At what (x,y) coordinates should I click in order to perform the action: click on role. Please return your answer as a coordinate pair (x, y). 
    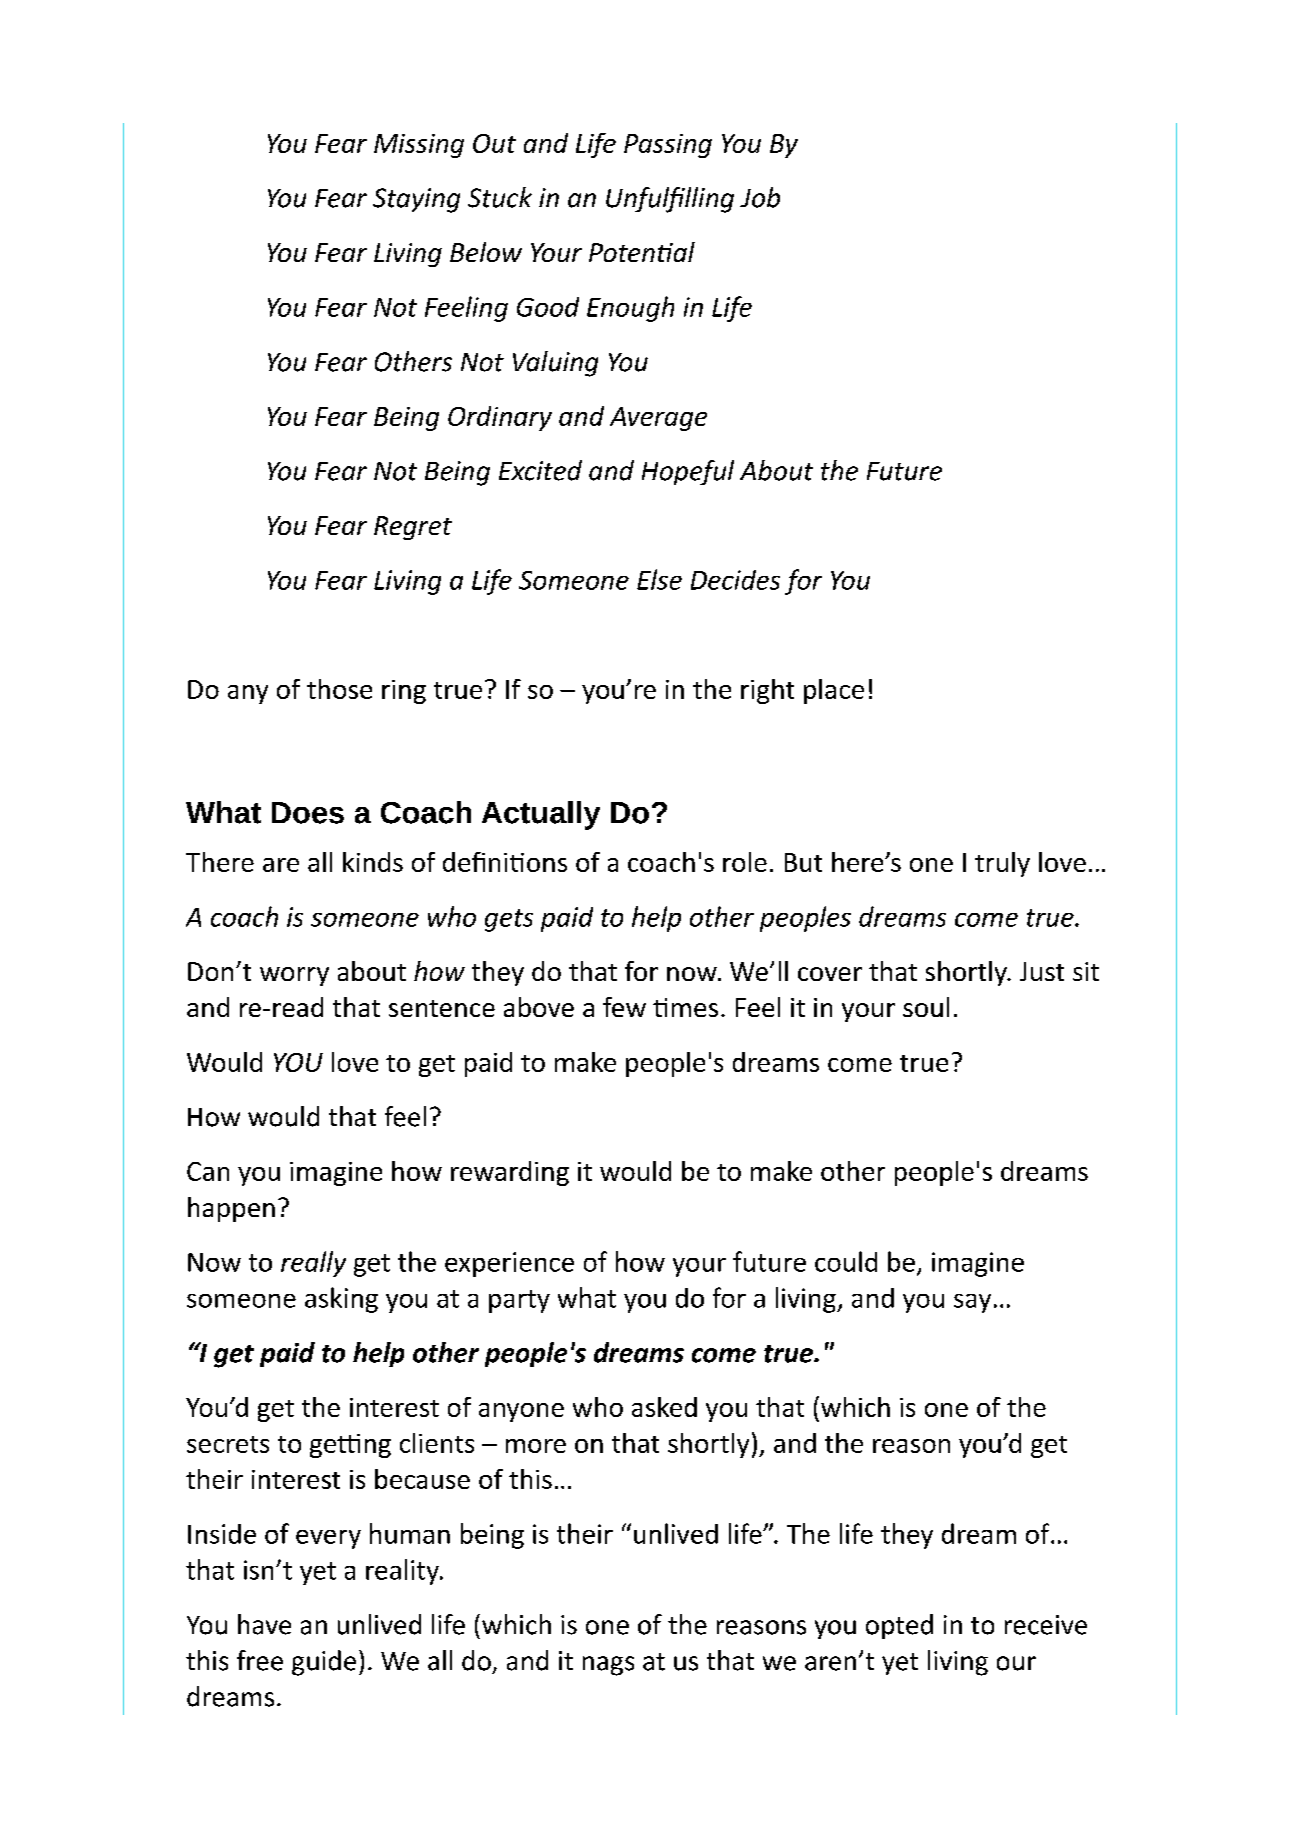
    Looking at the image, I should click on (745, 862).
